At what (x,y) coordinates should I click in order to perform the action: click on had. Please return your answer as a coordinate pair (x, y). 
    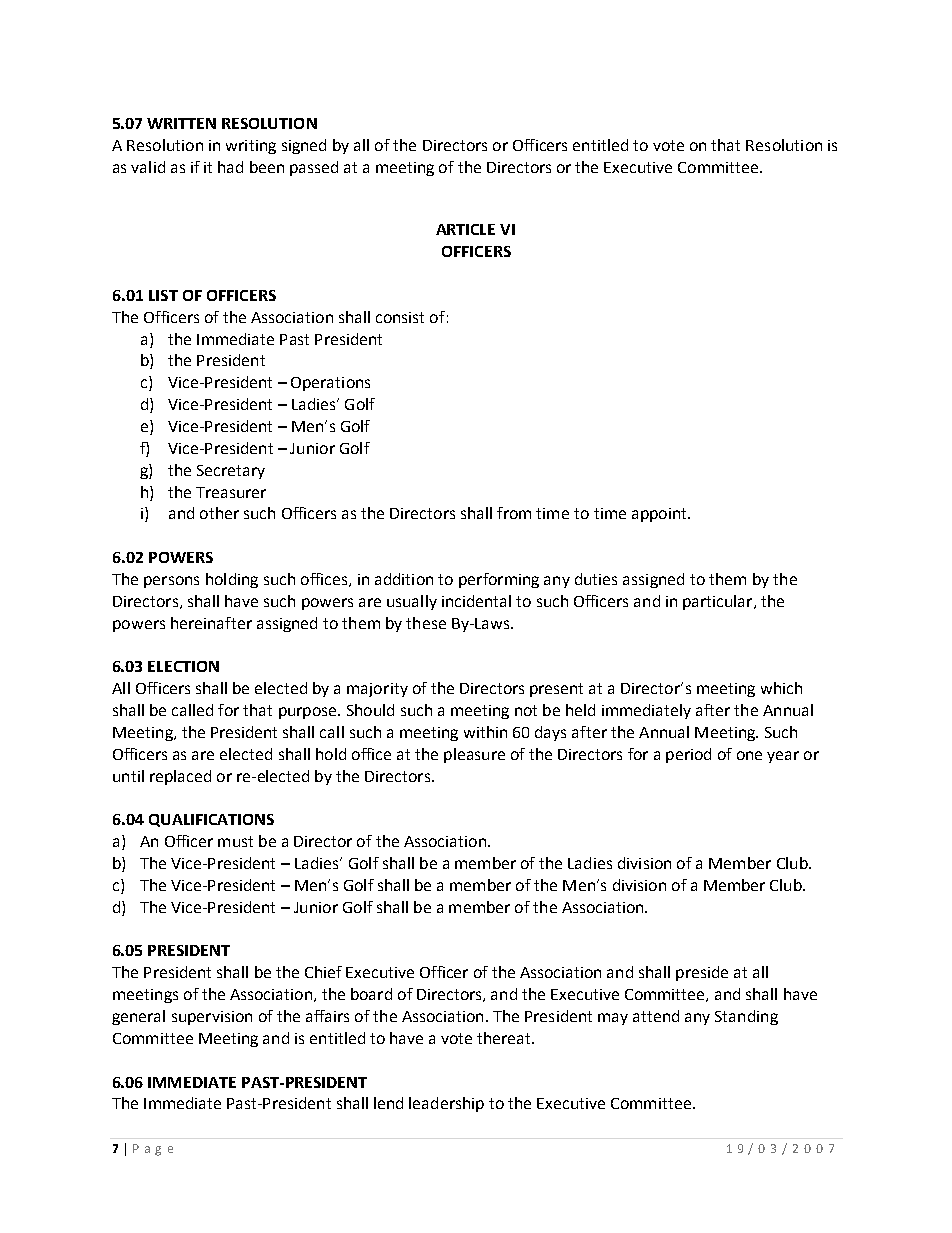
    Looking at the image, I should click on (230, 167).
